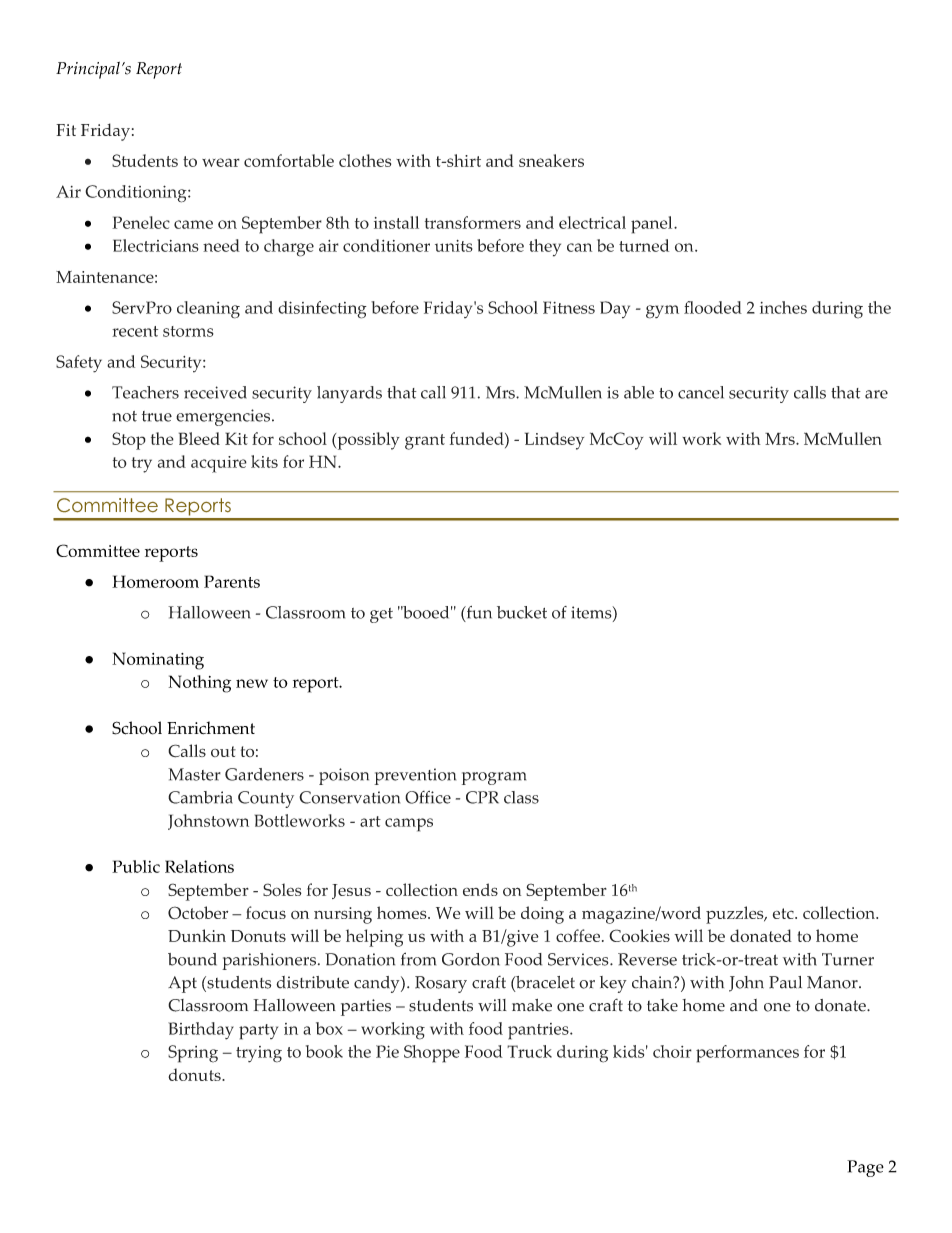 This screenshot has width=952, height=1233. What do you see at coordinates (158, 661) in the screenshot?
I see `Nominating` at bounding box center [158, 661].
